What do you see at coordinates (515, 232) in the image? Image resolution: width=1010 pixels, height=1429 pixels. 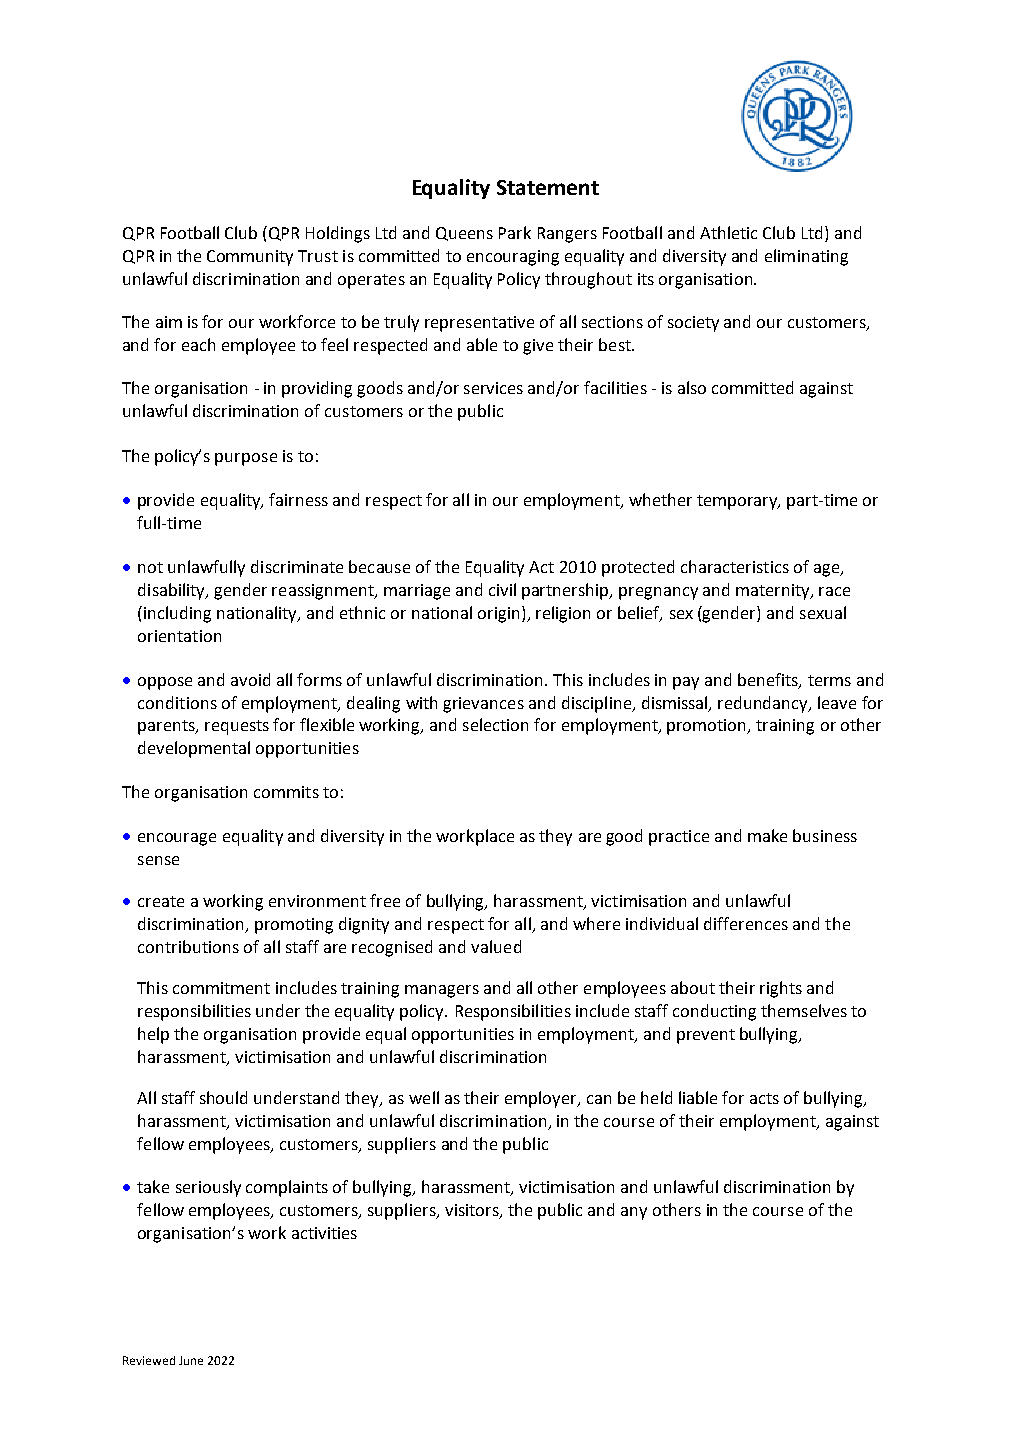 I see `Park` at bounding box center [515, 232].
